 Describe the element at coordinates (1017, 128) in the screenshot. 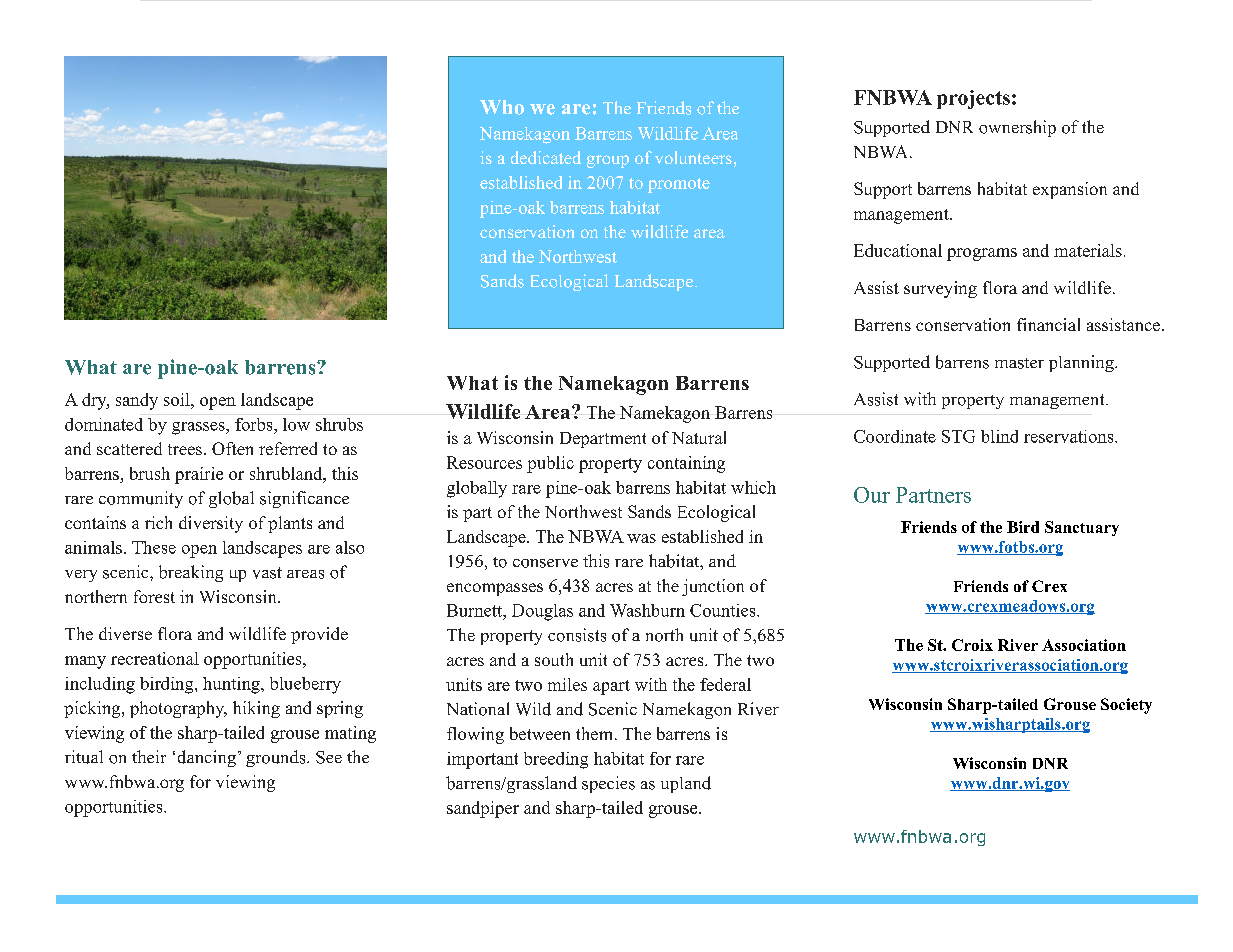

I see `ownership` at that location.
